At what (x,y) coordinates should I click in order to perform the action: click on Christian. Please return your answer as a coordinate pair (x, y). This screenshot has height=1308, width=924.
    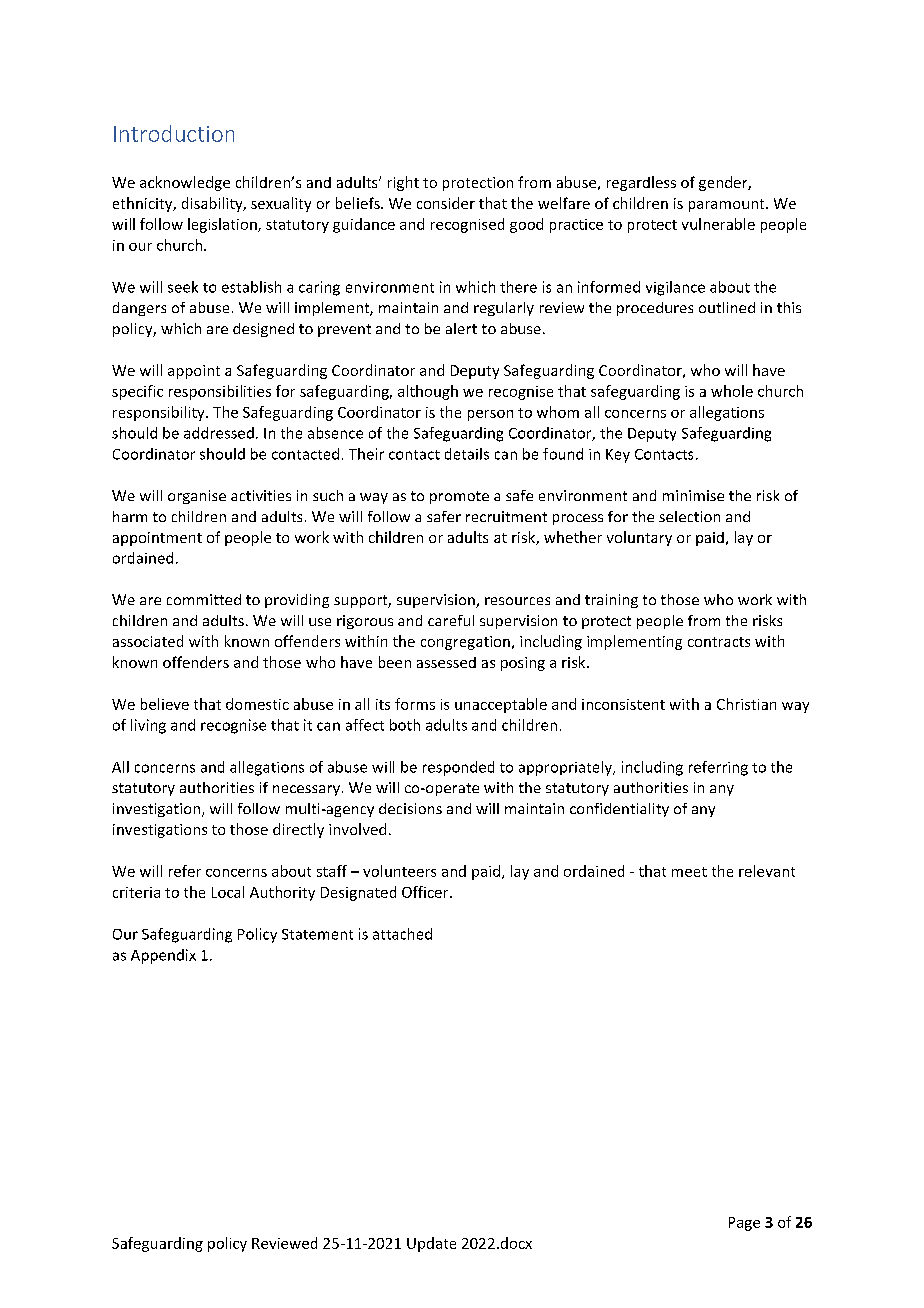
    Looking at the image, I should click on (746, 704).
